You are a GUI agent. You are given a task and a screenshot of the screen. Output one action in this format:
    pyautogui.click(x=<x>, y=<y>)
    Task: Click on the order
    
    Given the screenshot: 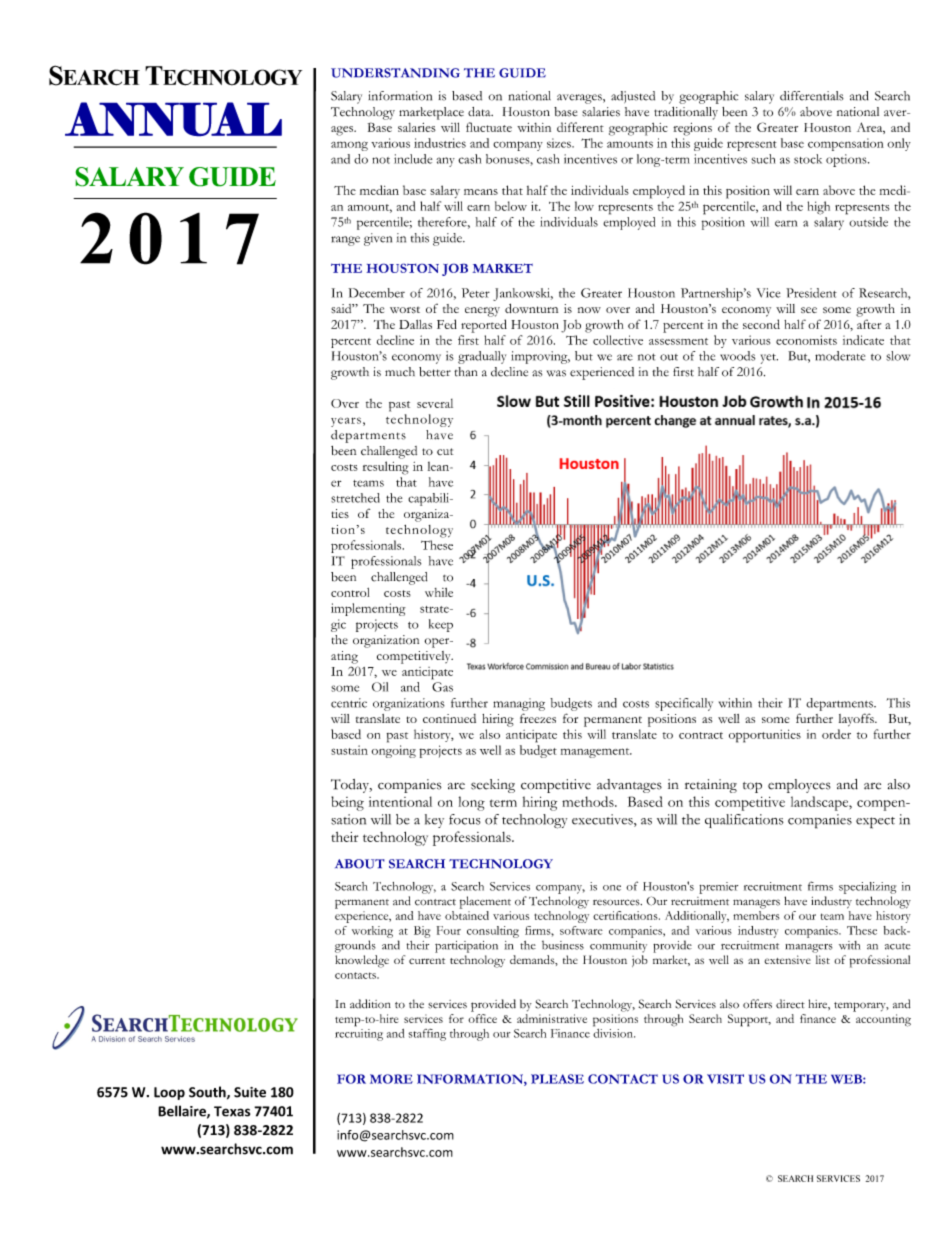 What is the action you would take?
    pyautogui.click(x=836, y=734)
